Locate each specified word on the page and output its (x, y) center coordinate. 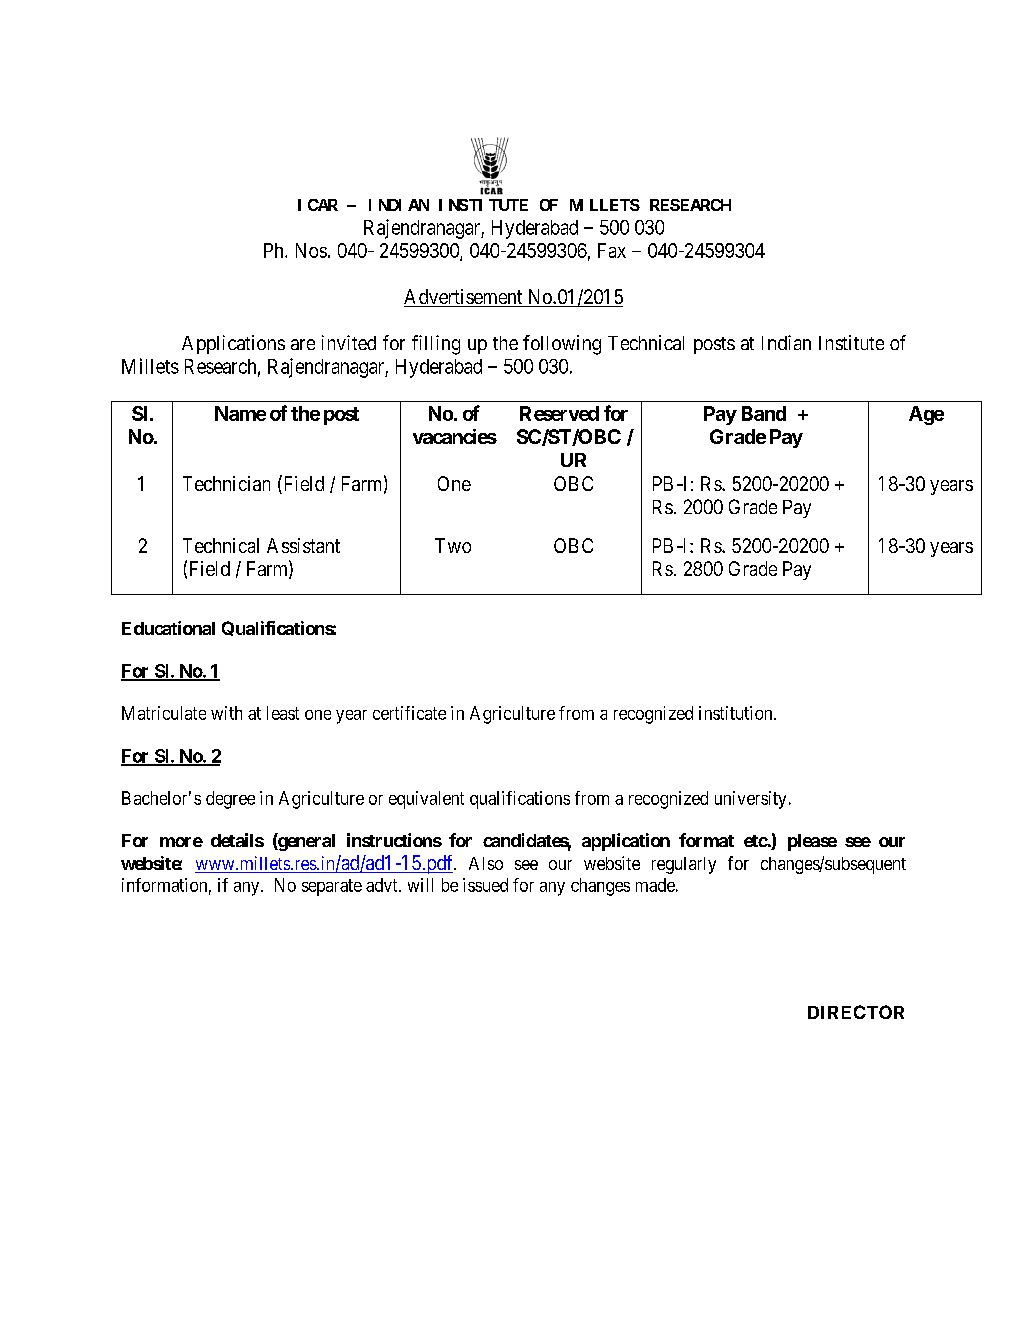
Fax (612, 250)
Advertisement (464, 298)
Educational (168, 628)
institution (737, 713)
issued (485, 885)
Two (453, 545)
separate (332, 887)
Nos (311, 250)
